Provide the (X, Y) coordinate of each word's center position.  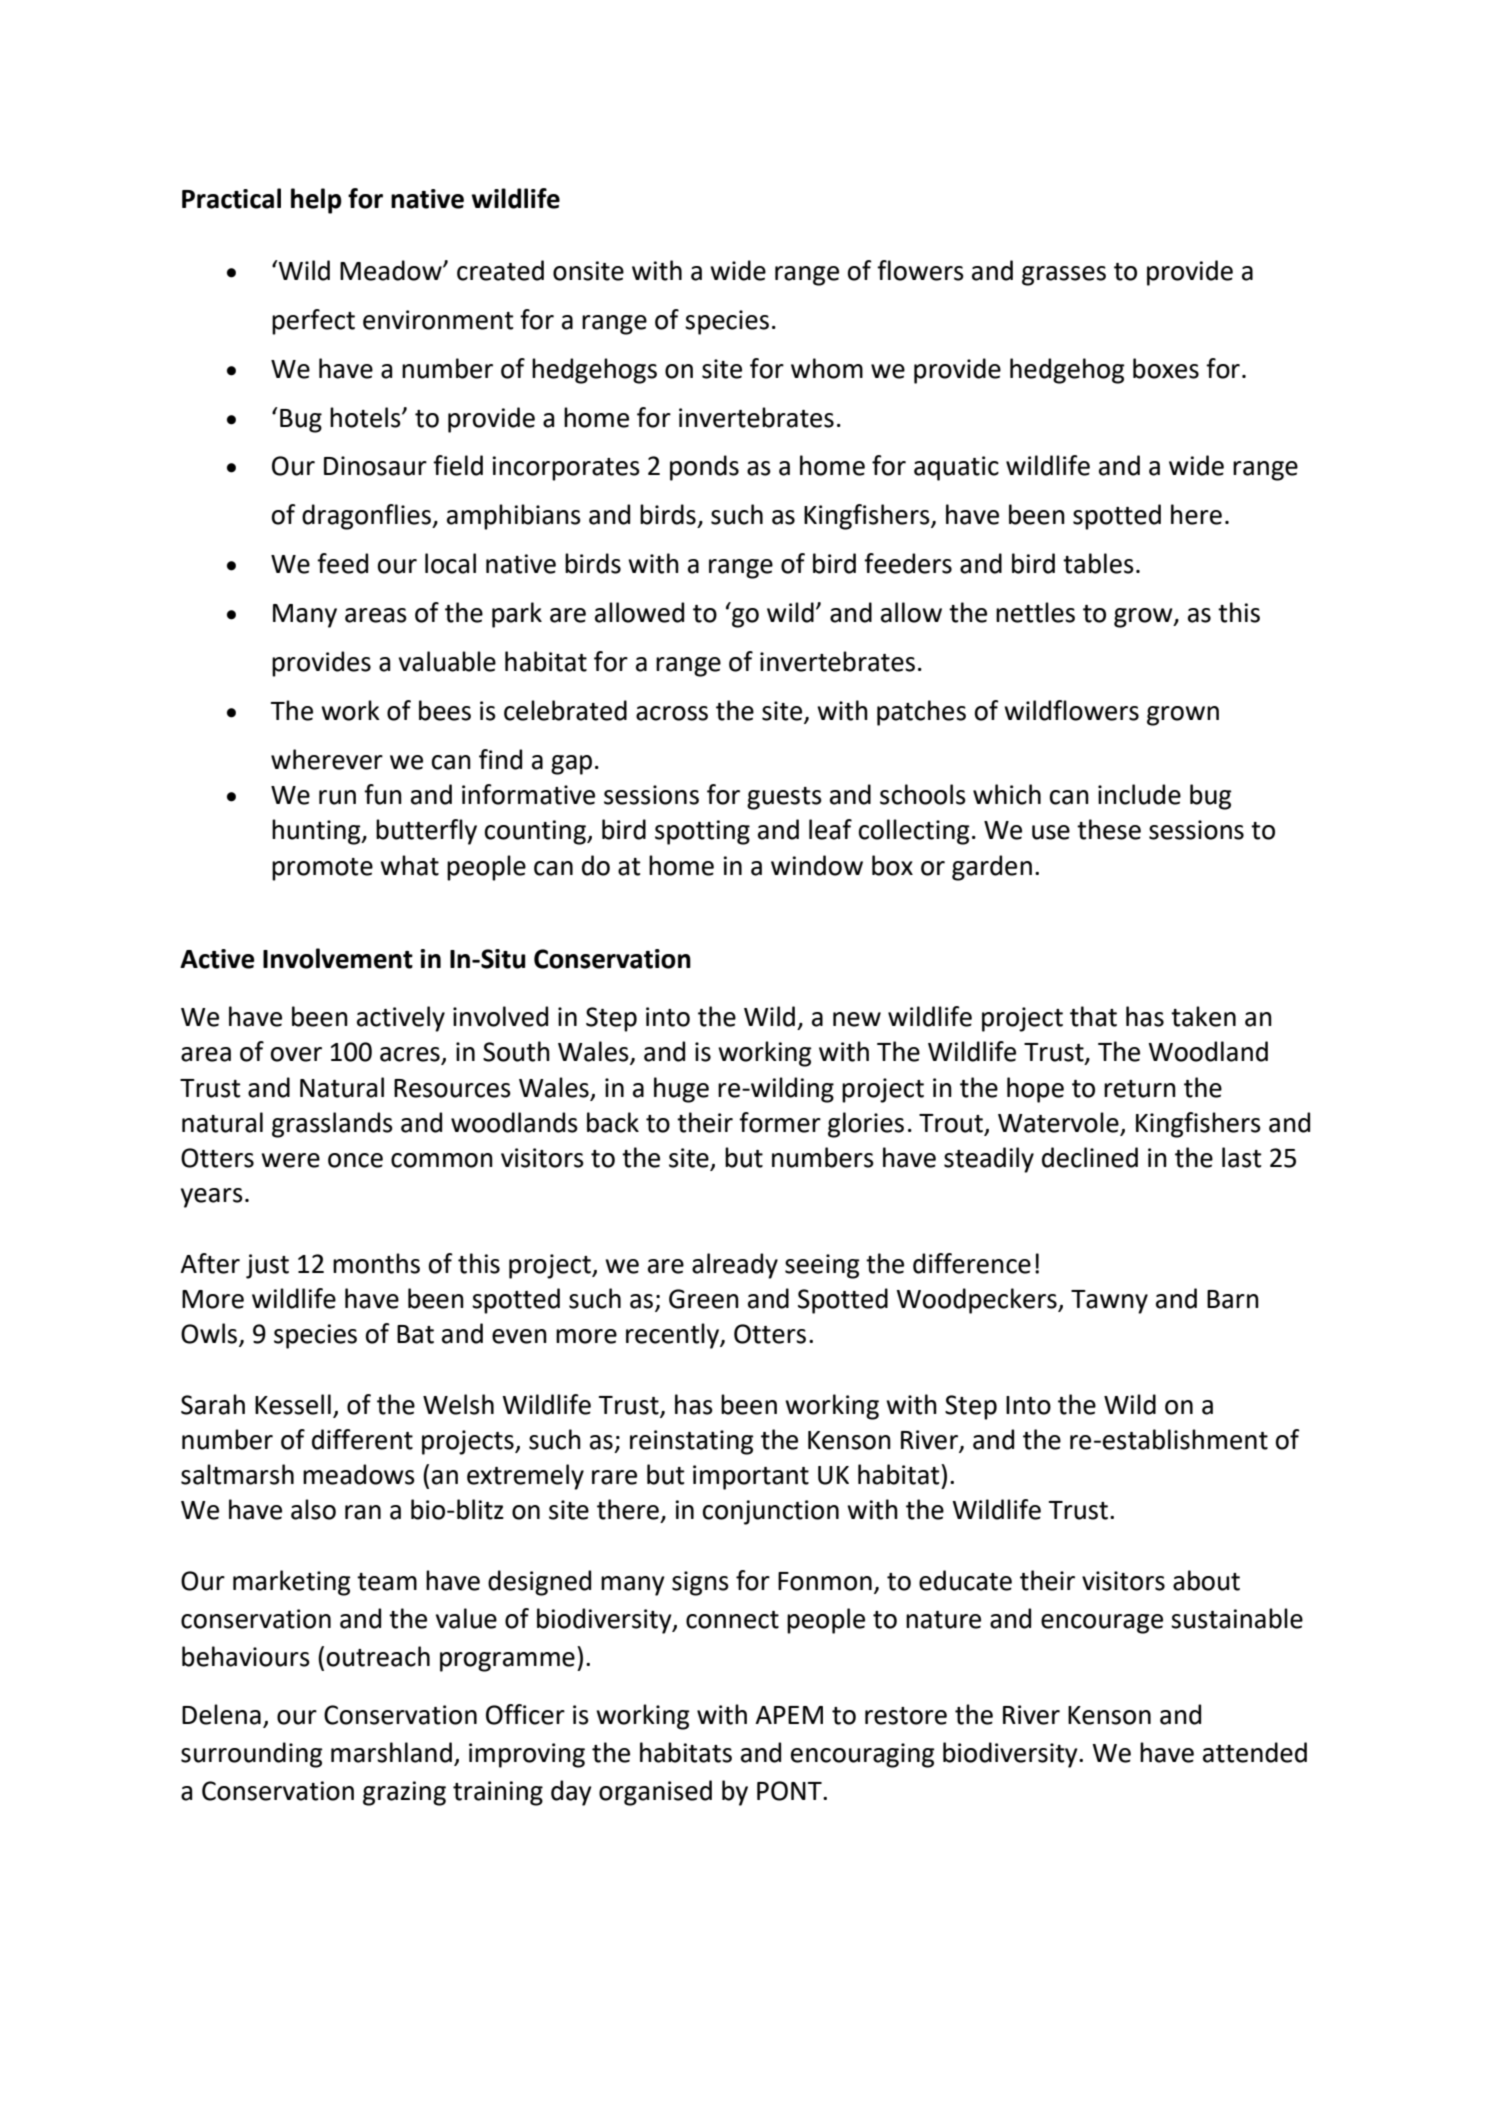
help (316, 201)
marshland (391, 1752)
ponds (704, 468)
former (780, 1122)
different (362, 1439)
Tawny (1109, 1302)
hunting (317, 832)
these (1109, 829)
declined (1090, 1157)
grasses (1064, 276)
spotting (702, 832)
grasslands (332, 1125)
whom (827, 368)
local (450, 563)
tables (1098, 563)
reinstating (692, 1442)
